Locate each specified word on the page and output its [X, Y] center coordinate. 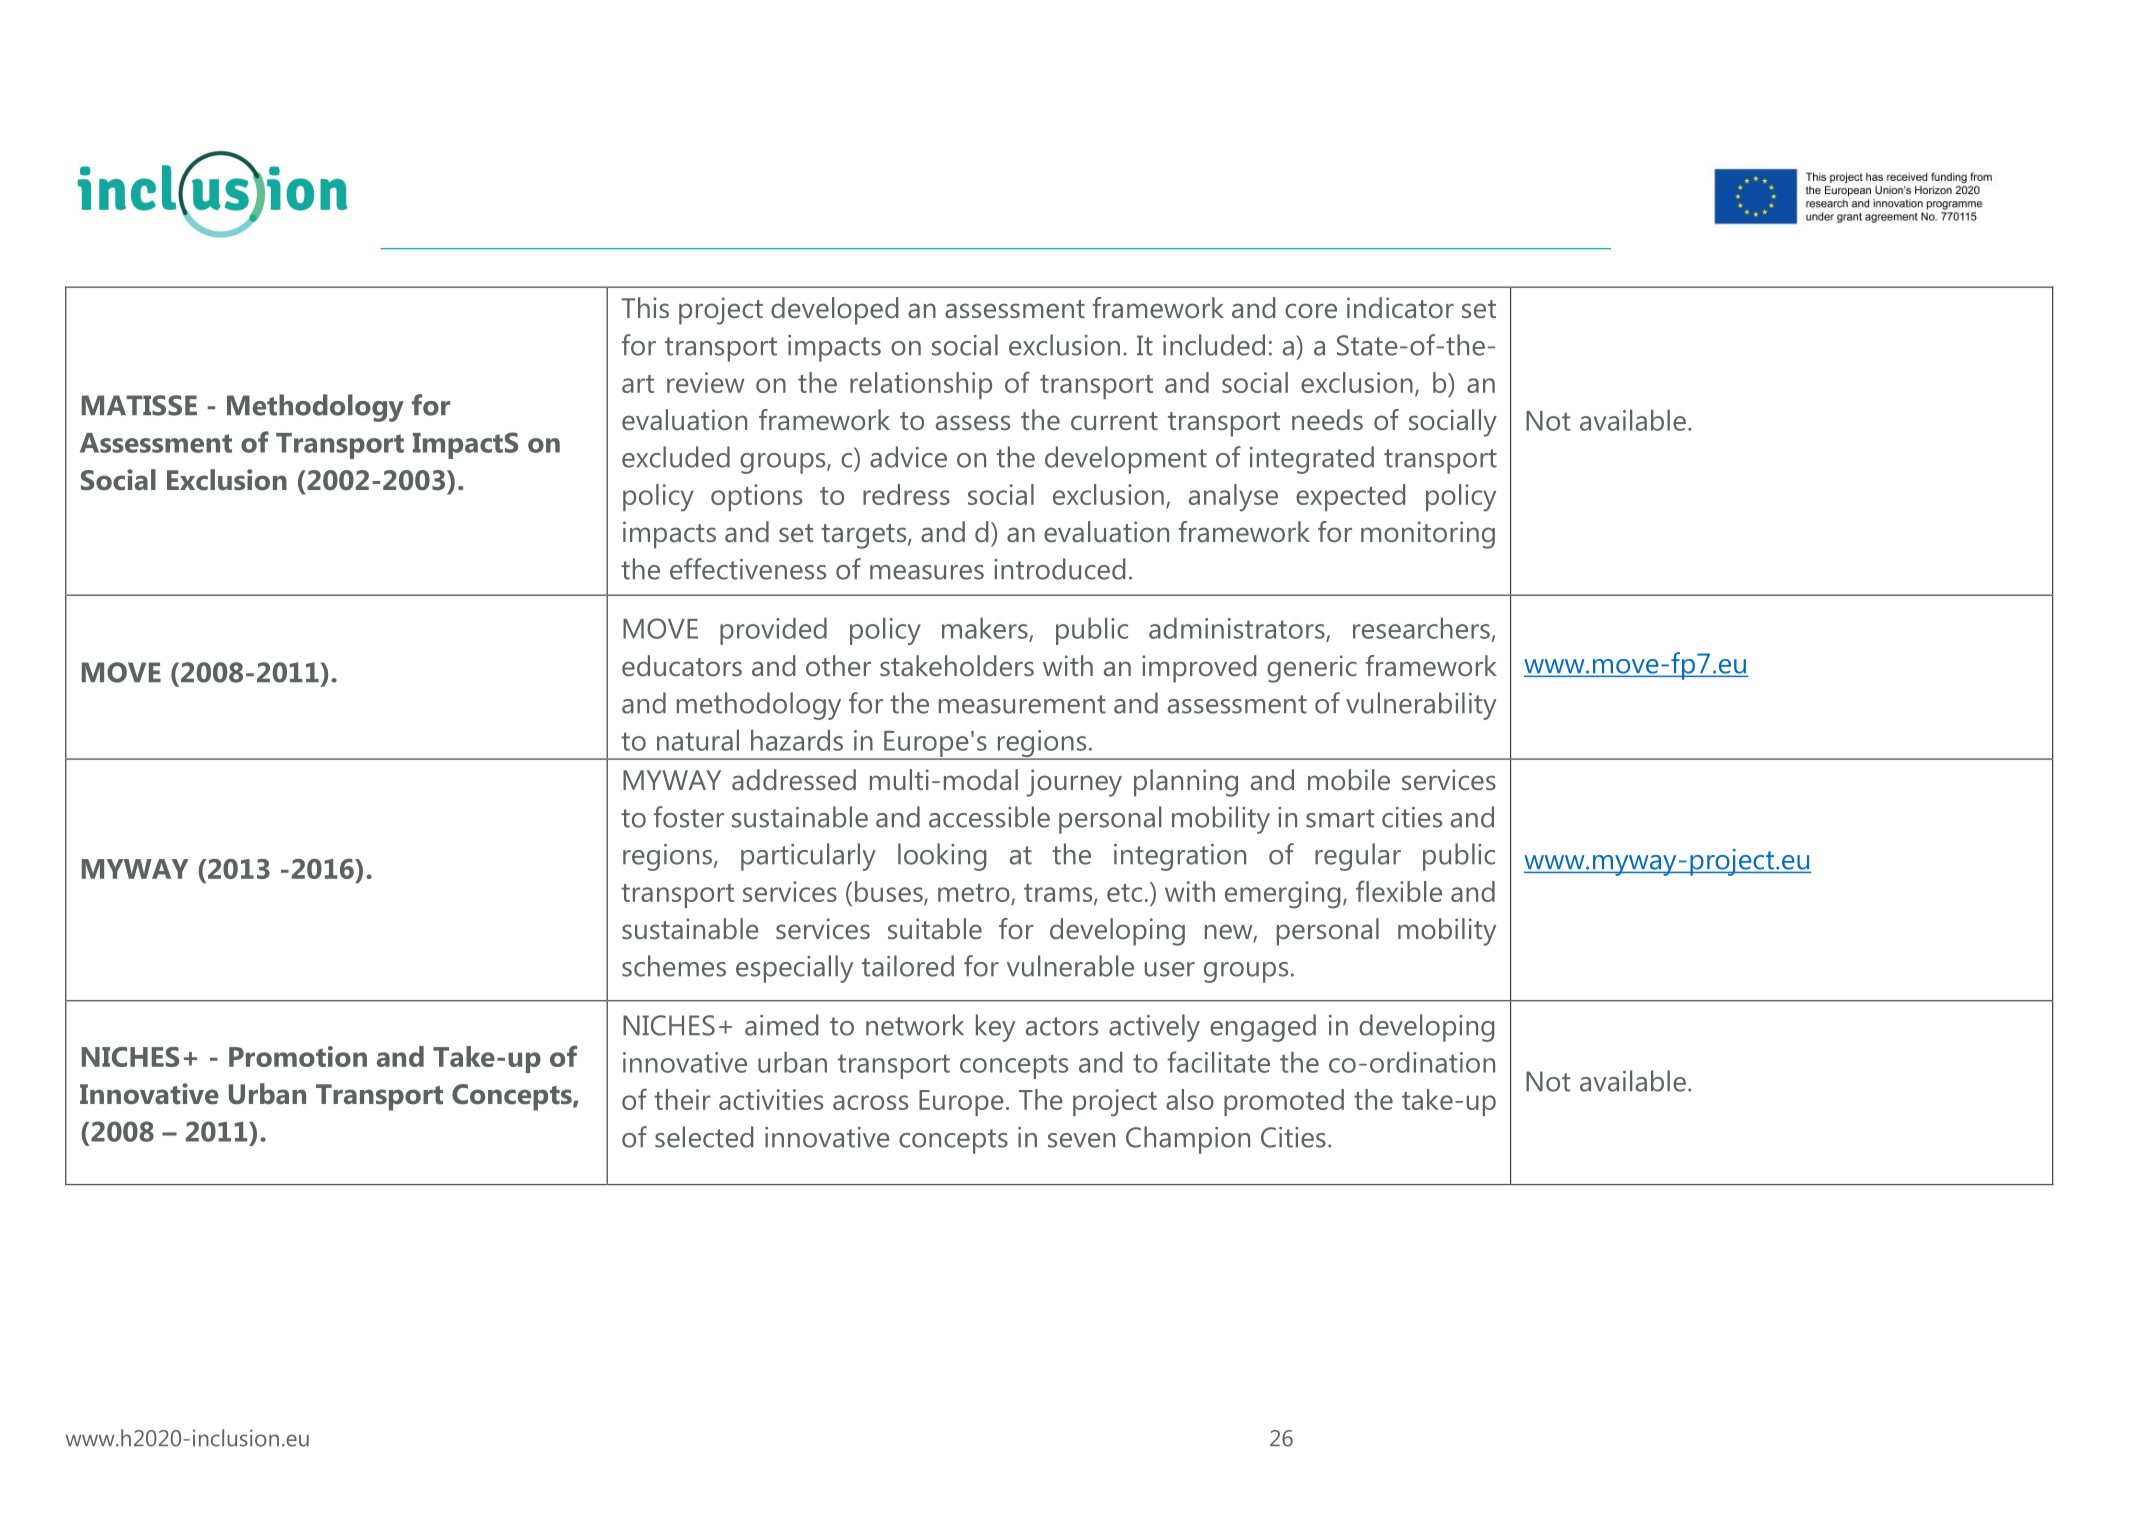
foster [689, 817]
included [1214, 345]
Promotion [298, 1056]
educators [682, 666]
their [682, 1099]
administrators [1238, 629]
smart [1340, 818]
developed [834, 311]
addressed [794, 780]
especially [794, 969]
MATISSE [139, 405]
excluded [676, 457]
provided [773, 631]
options [756, 497]
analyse [1233, 498]
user [1170, 969]
